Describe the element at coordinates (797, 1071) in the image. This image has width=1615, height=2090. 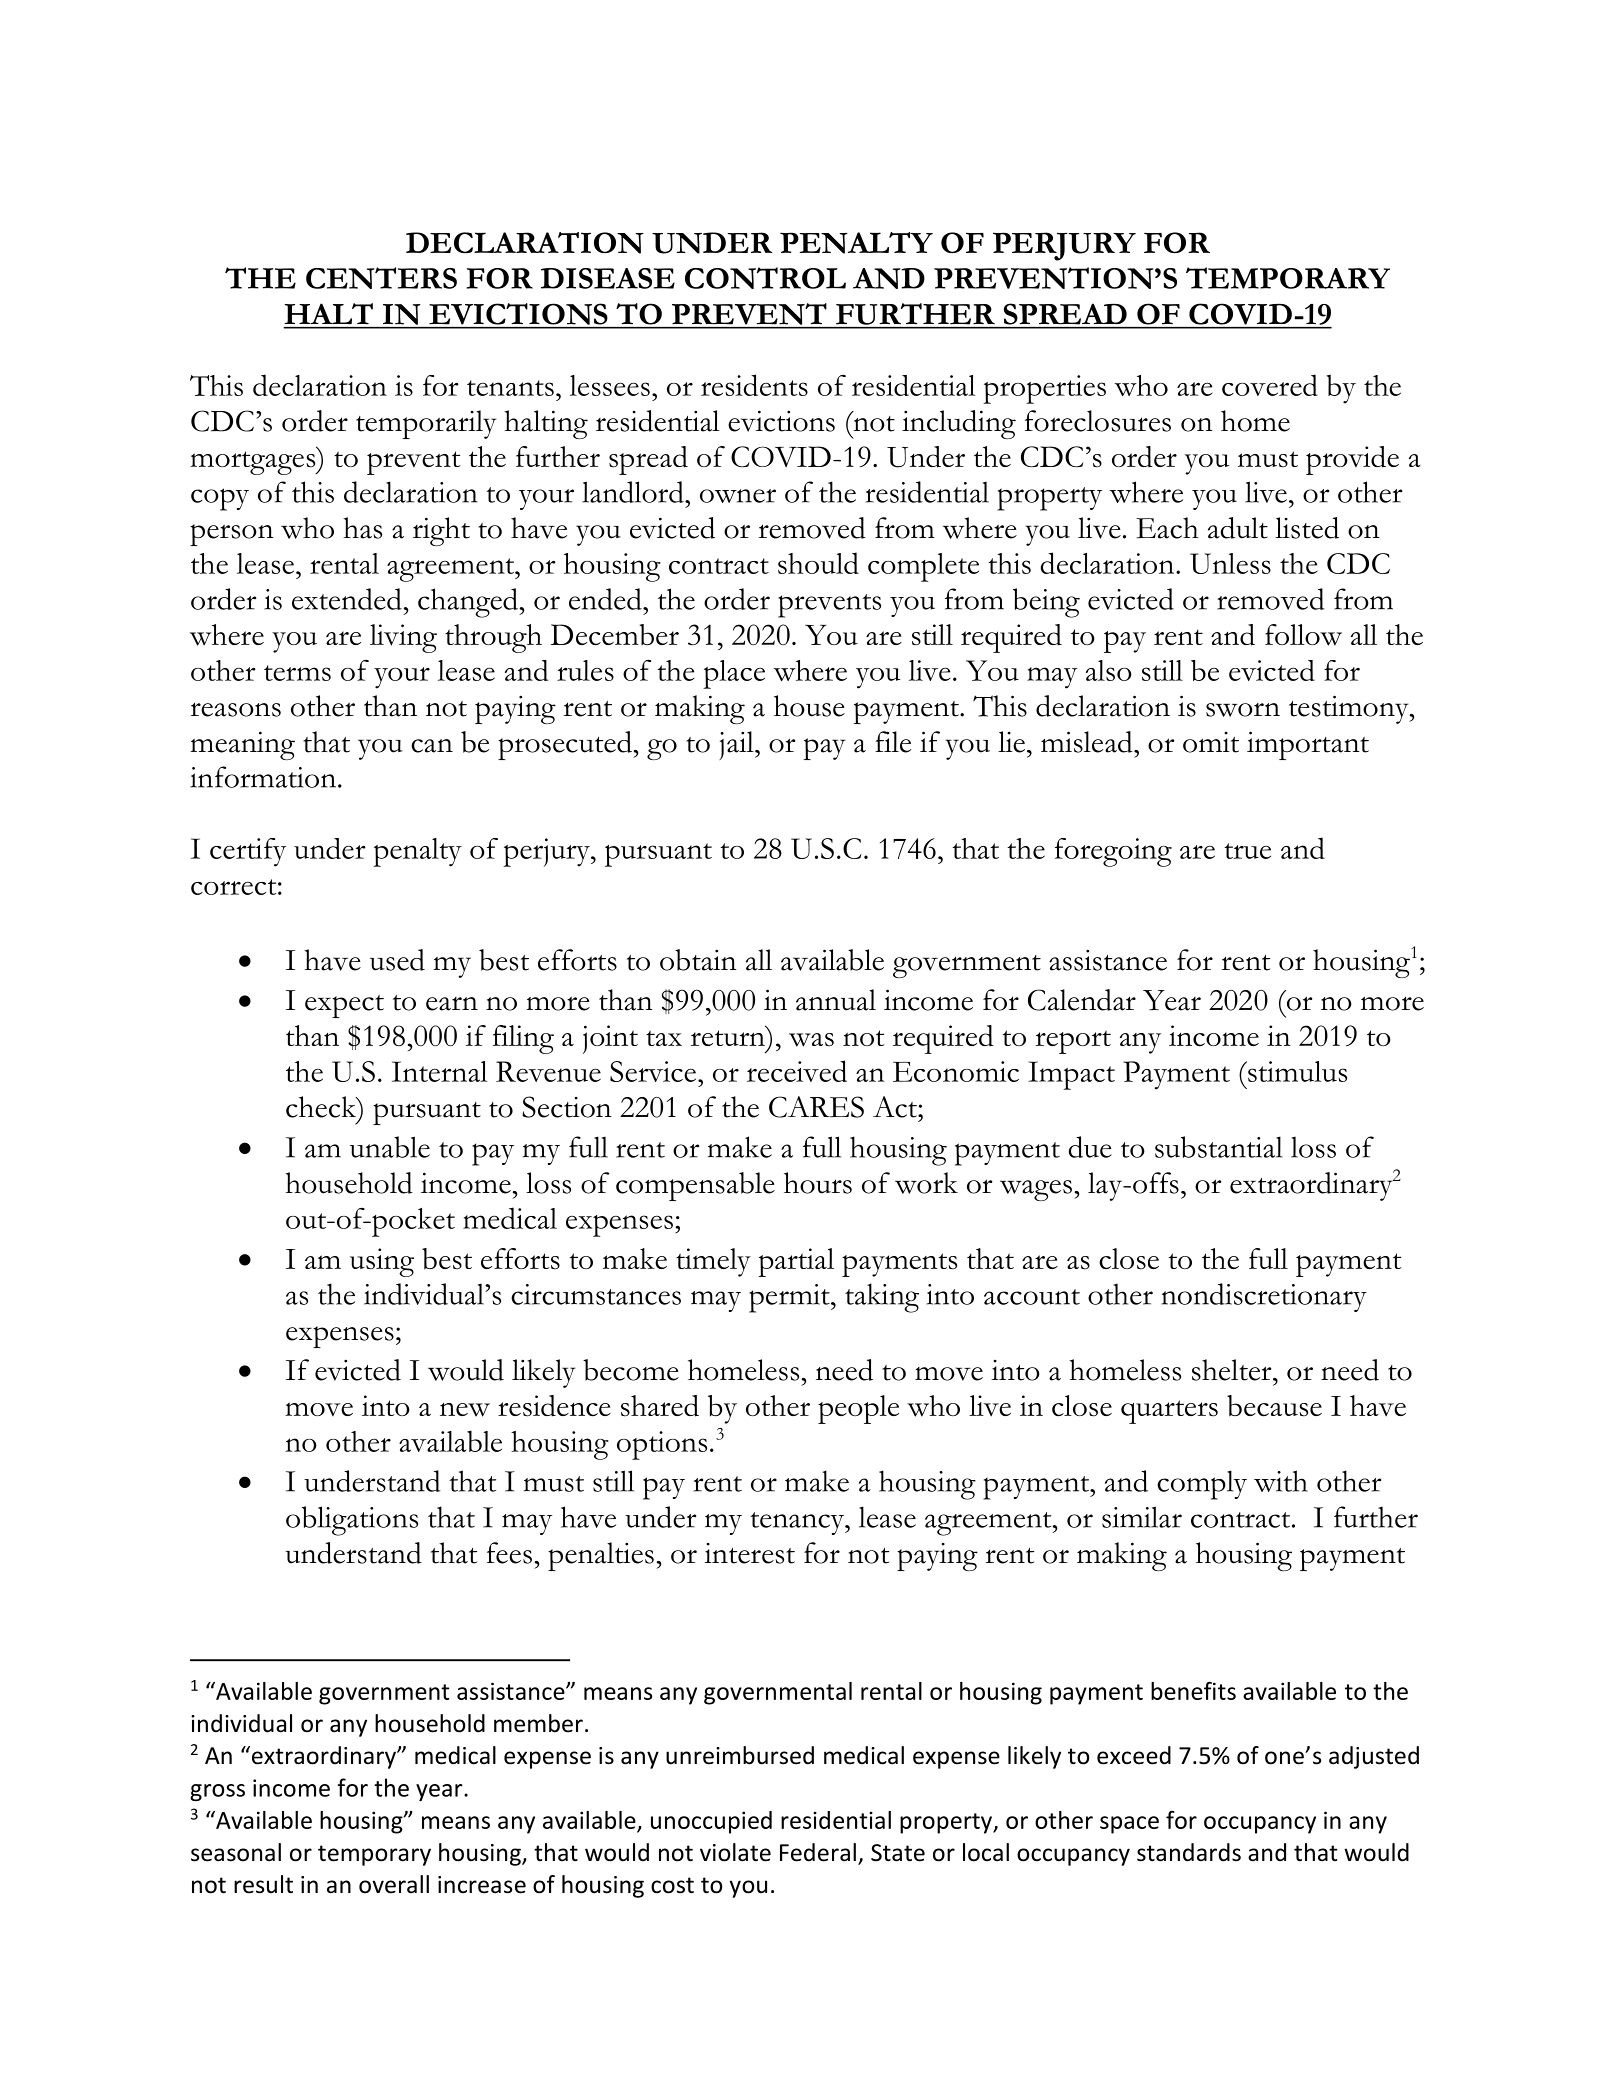
I see `received` at that location.
